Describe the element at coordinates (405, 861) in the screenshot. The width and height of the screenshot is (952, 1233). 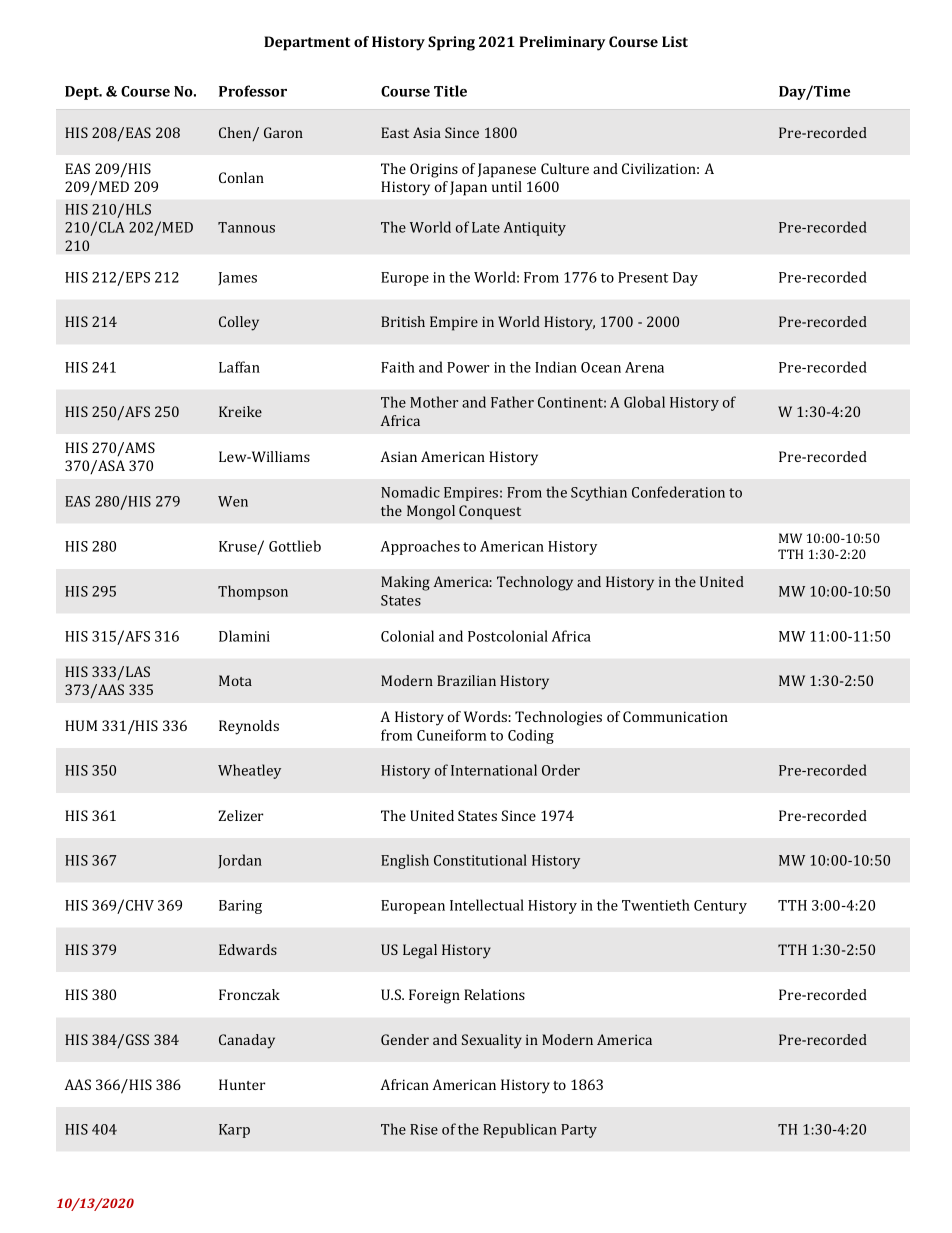
I see `English` at that location.
